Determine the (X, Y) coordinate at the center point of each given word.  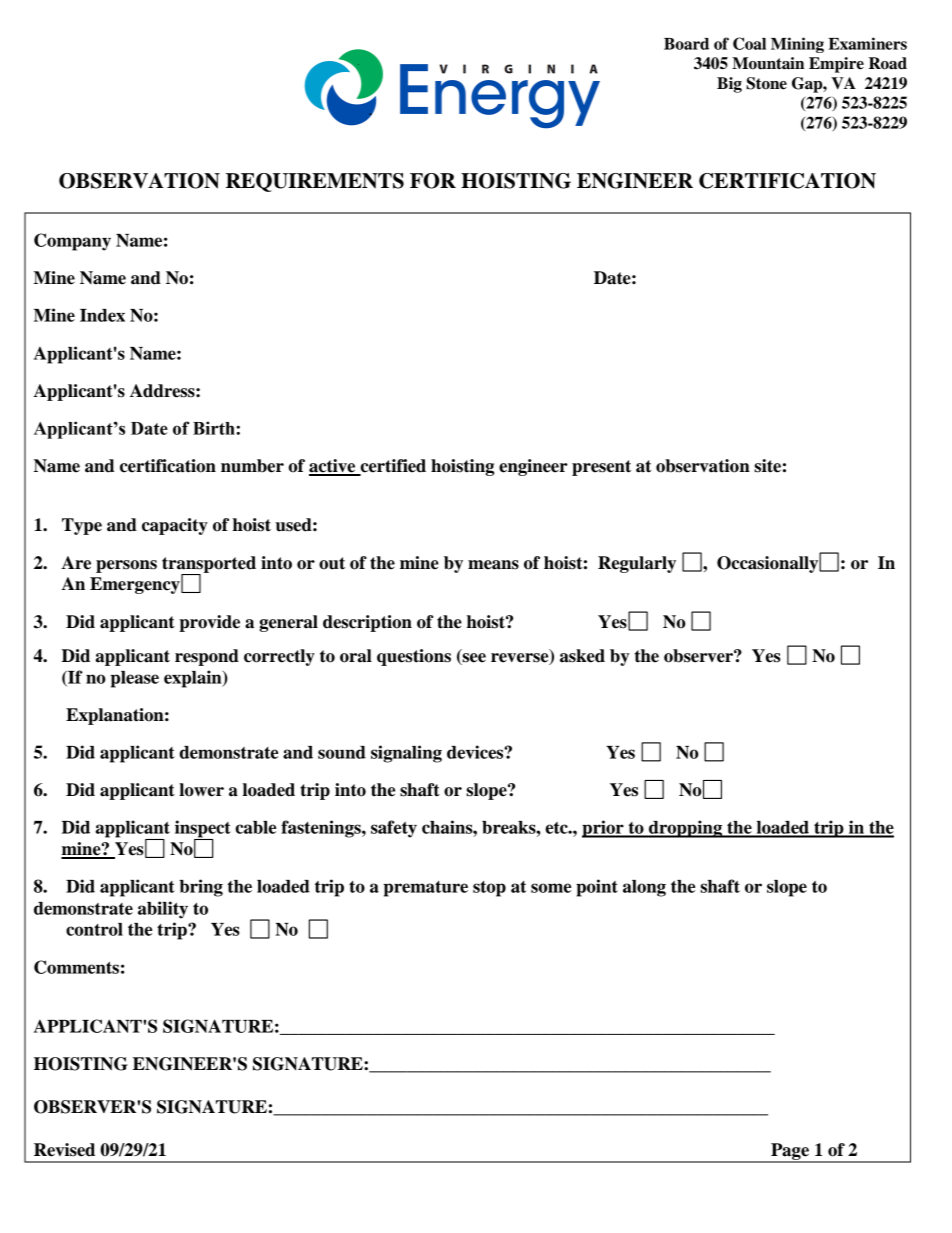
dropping (686, 829)
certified (392, 467)
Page (790, 1152)
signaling (406, 754)
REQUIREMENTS (315, 182)
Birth (215, 428)
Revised (64, 1150)
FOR (433, 181)
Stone (766, 83)
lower (201, 790)
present (601, 468)
